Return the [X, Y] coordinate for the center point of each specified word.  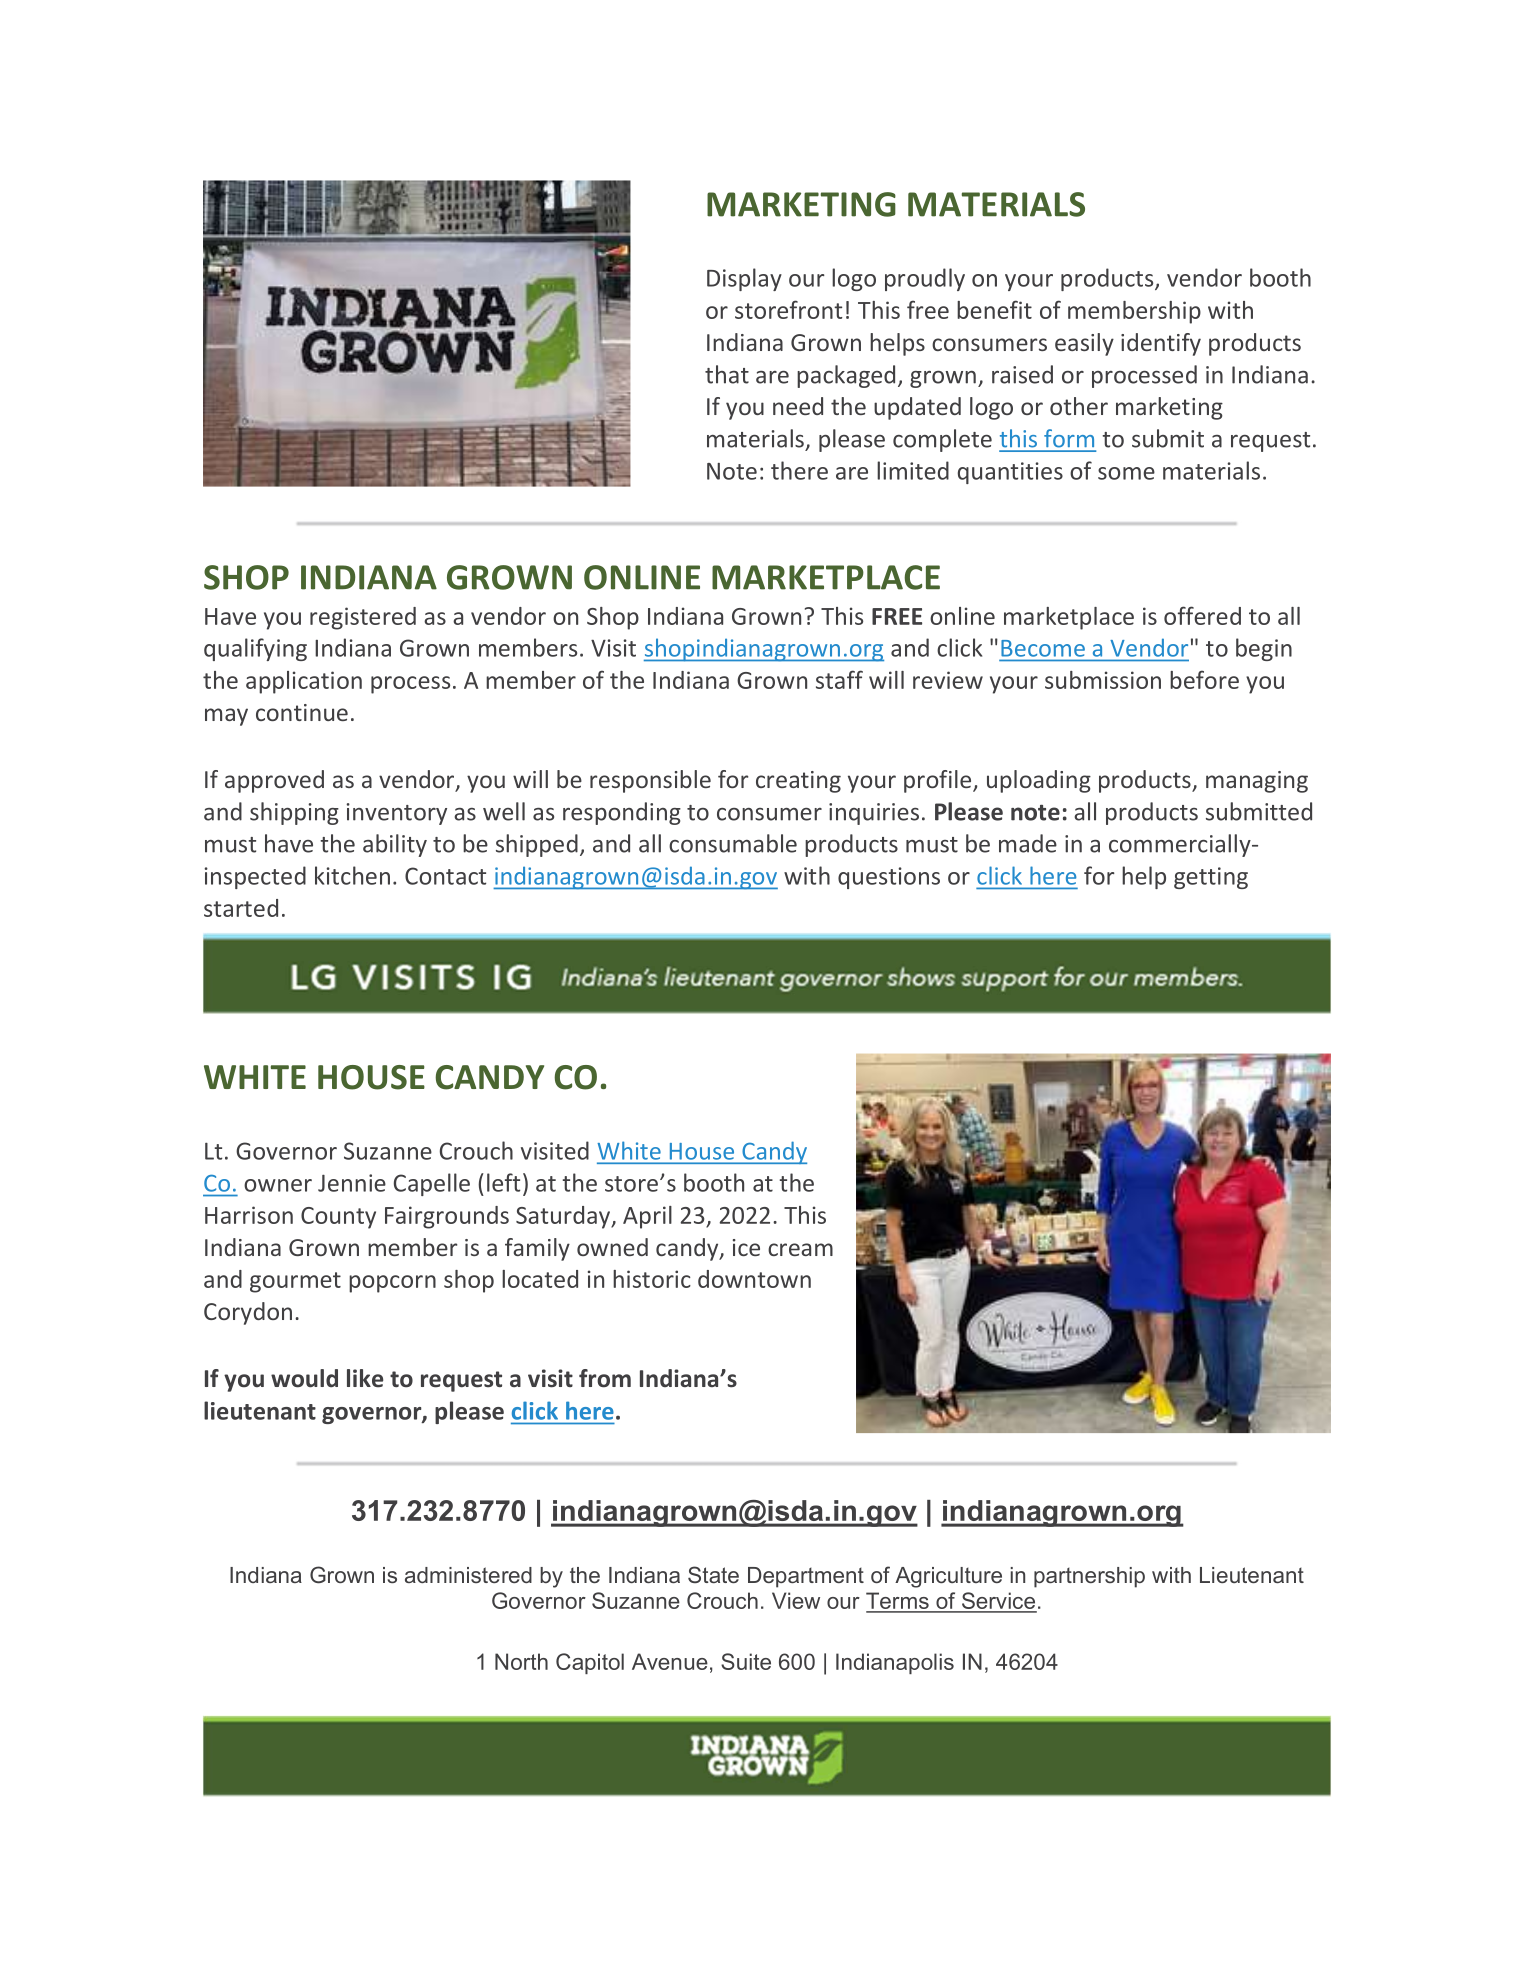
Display [744, 279]
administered [468, 1575]
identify [1161, 344]
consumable [733, 843]
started [241, 908]
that [727, 374]
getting [1211, 878]
